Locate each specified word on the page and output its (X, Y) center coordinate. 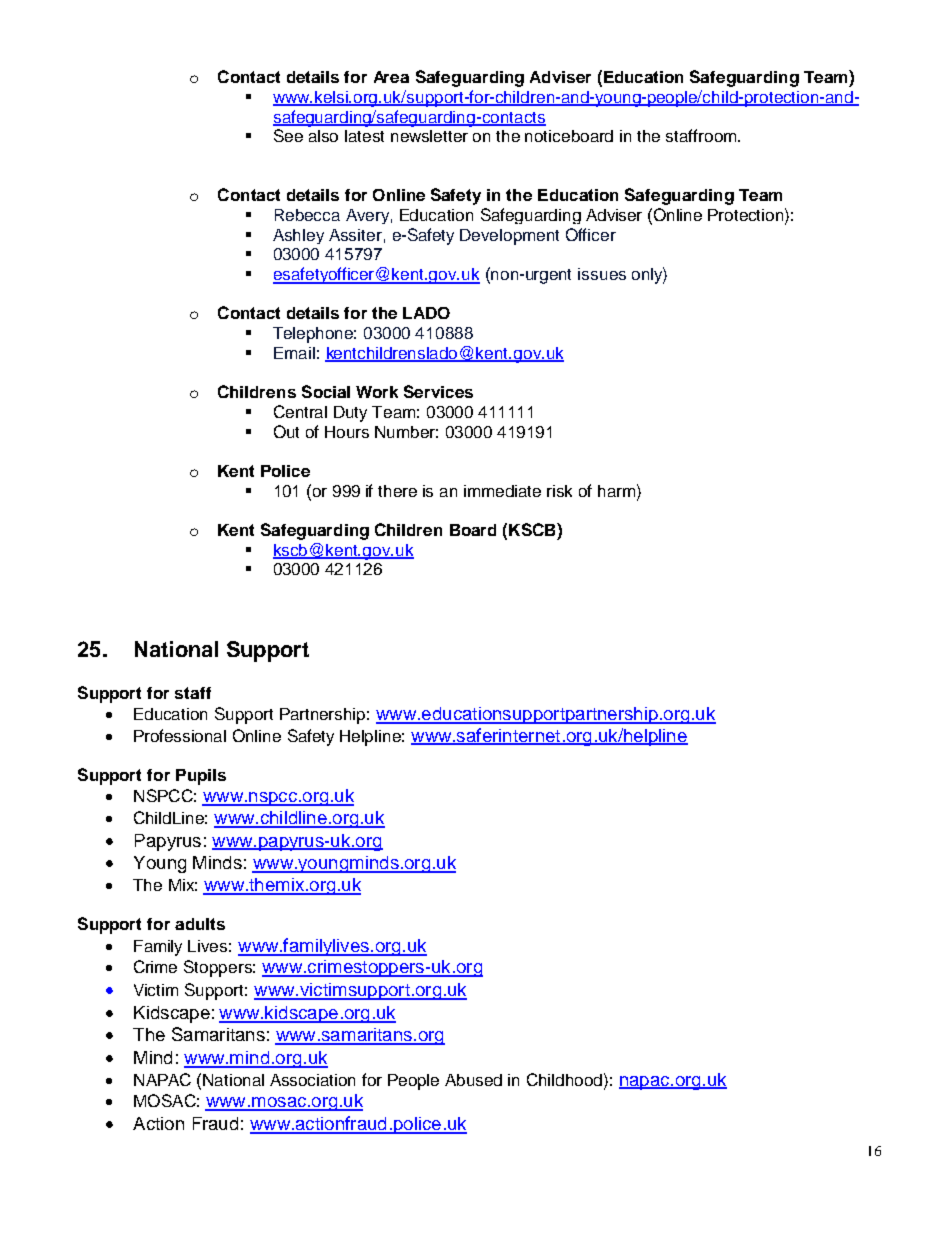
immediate (502, 491)
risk (559, 491)
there (397, 491)
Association (312, 1080)
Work (377, 392)
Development (509, 237)
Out (286, 431)
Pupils (201, 777)
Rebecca (307, 215)
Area (391, 77)
